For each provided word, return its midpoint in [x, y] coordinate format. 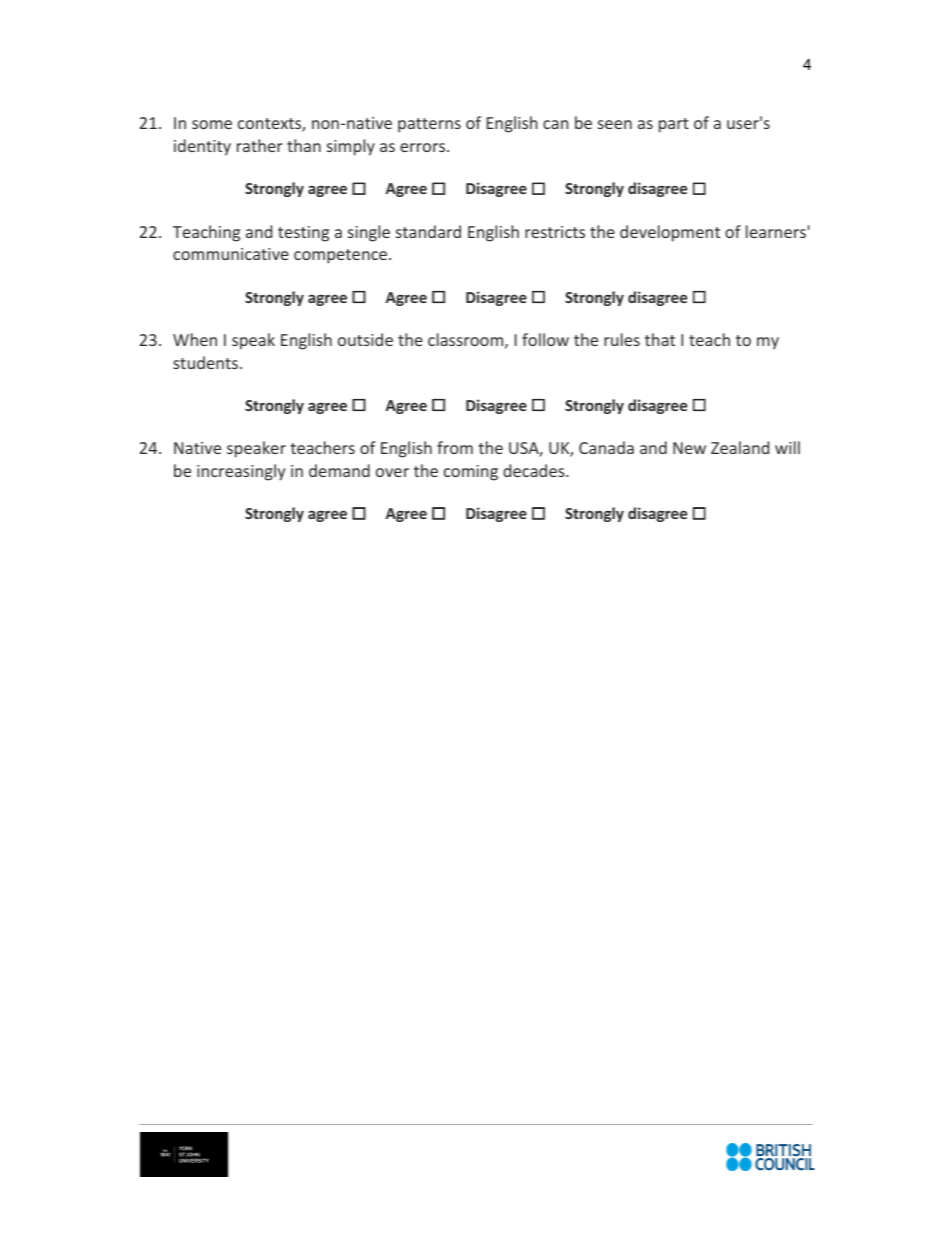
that [660, 339]
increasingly [241, 472]
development [670, 233]
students [205, 362]
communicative [231, 254]
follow [545, 339]
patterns [429, 125]
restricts [555, 232]
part [674, 125]
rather [260, 145]
